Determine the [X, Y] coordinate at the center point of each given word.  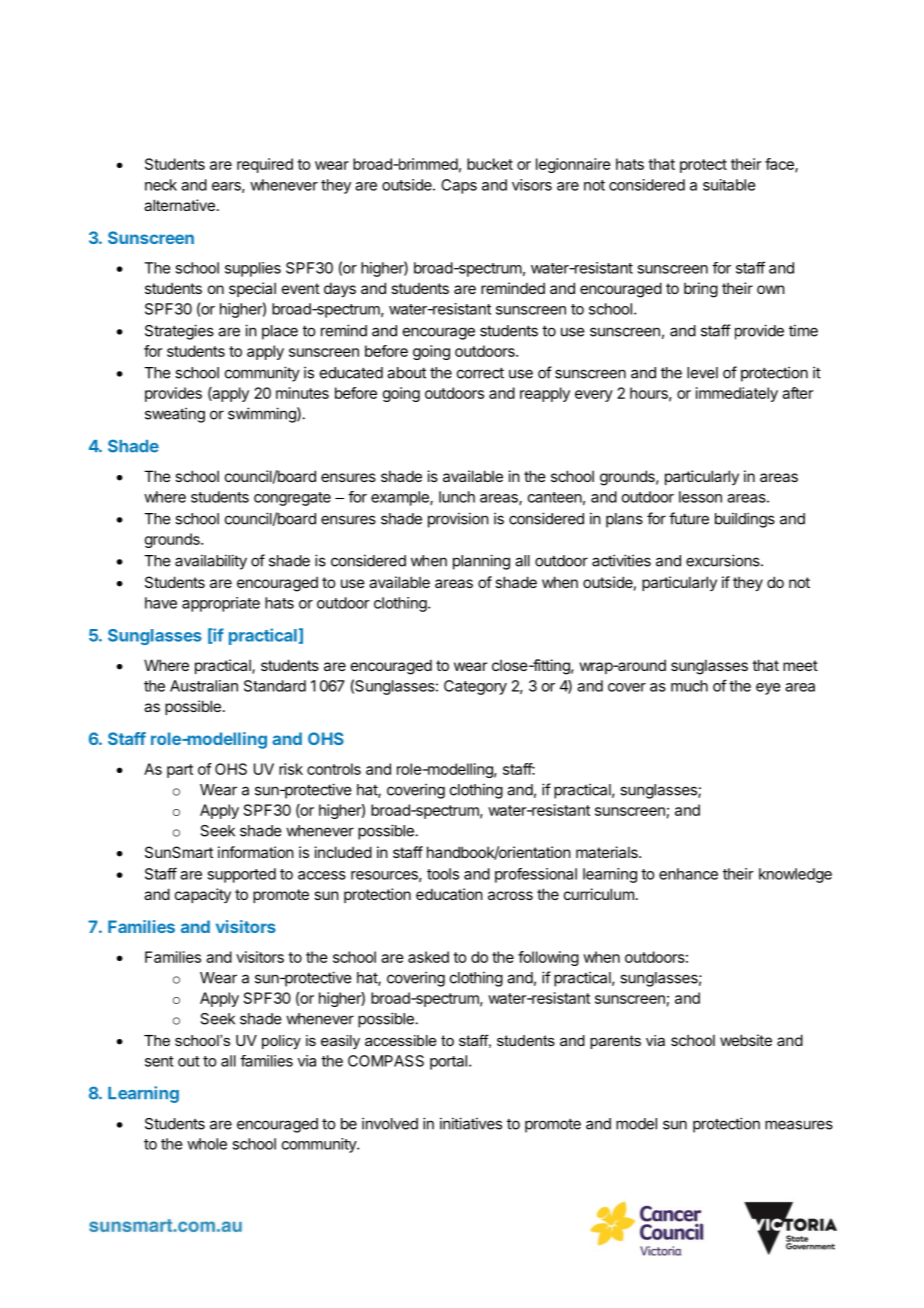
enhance [688, 874]
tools [443, 874]
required [265, 165]
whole [207, 1144]
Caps [459, 186]
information [256, 852]
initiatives [471, 1123]
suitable [729, 185]
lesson [700, 497]
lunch [457, 497]
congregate [292, 499]
